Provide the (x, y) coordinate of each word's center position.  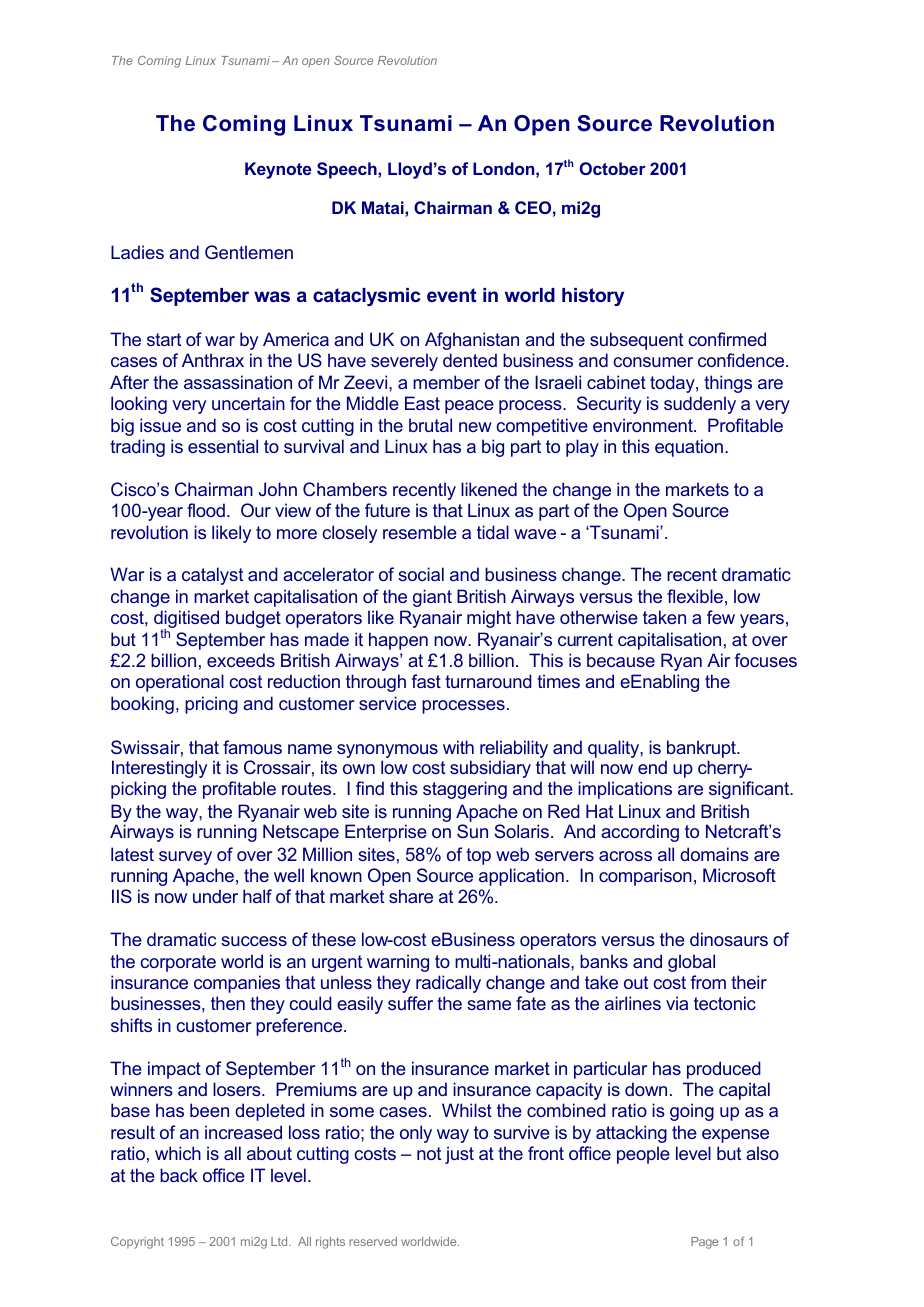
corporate (178, 963)
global (691, 963)
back (179, 1175)
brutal (430, 425)
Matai (384, 207)
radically (448, 984)
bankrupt (702, 749)
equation (690, 448)
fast (426, 681)
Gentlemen (249, 252)
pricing (211, 705)
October (613, 168)
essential (223, 446)
